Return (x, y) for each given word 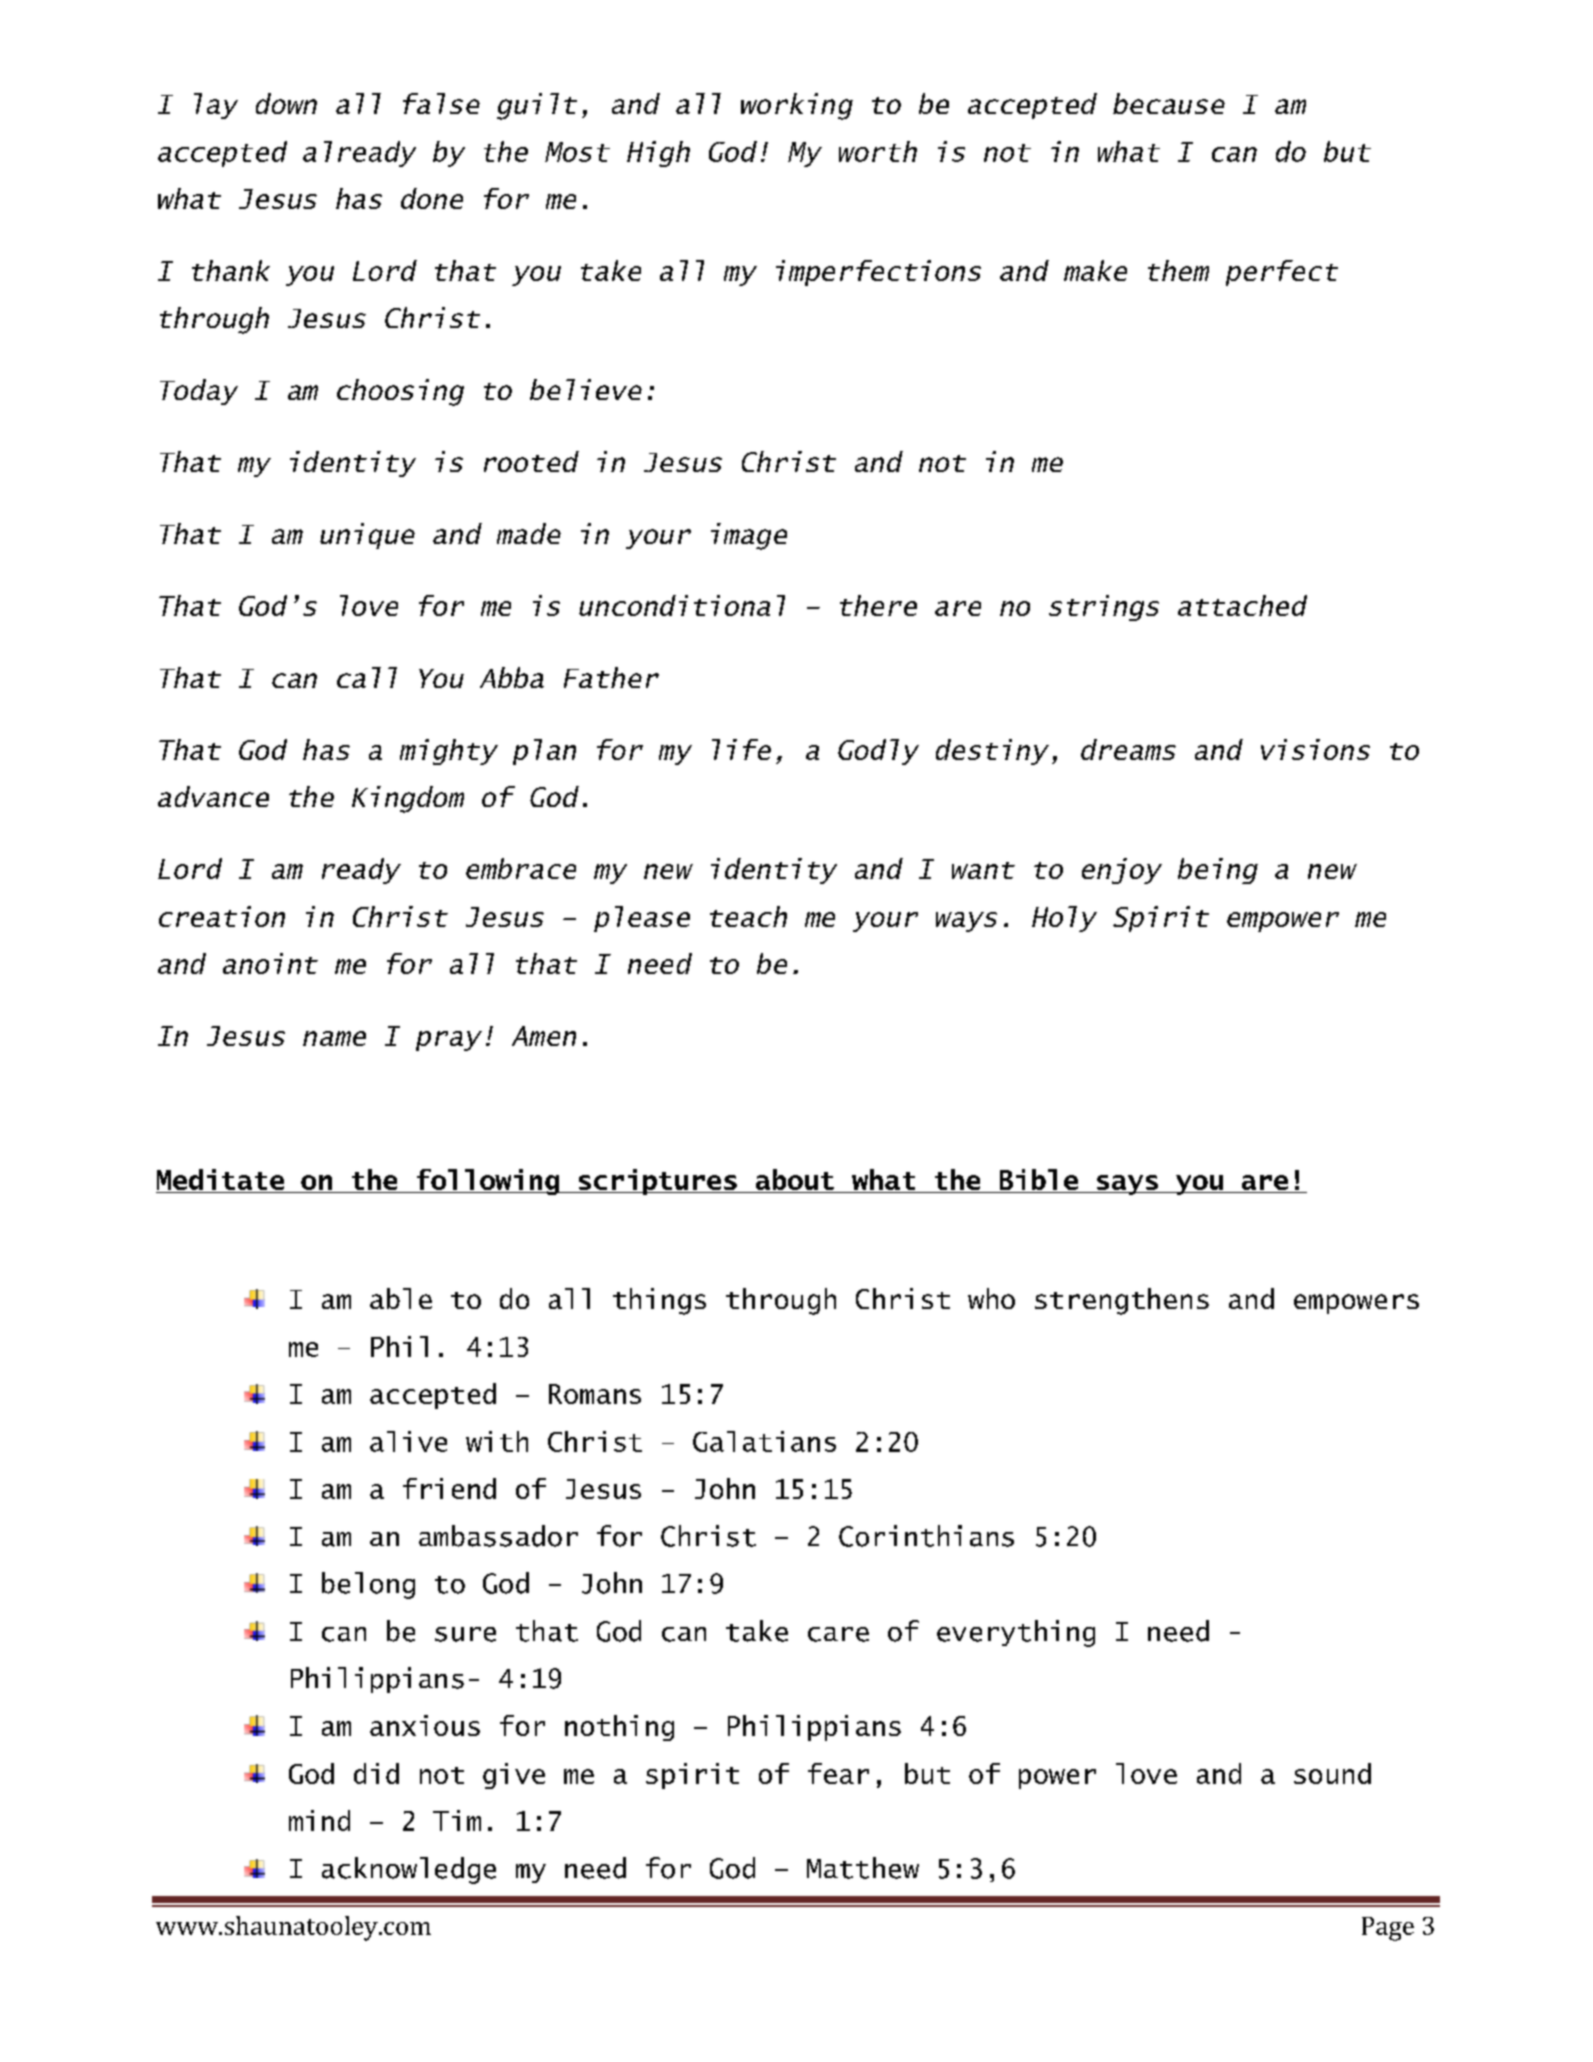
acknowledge (409, 1870)
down (286, 103)
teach (748, 916)
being (1218, 871)
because (1169, 103)
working (797, 106)
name (334, 1038)
